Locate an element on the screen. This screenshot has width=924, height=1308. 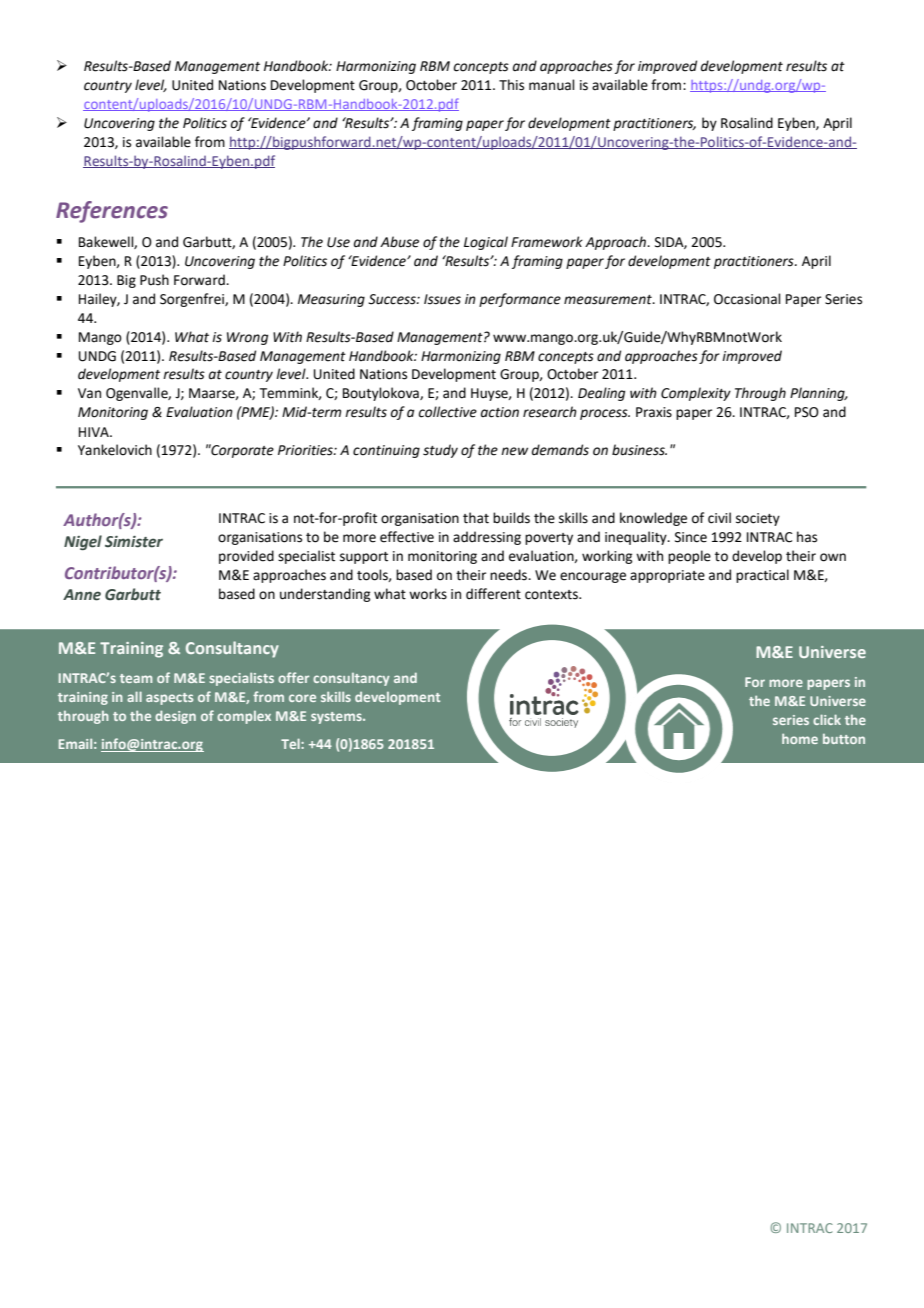
Framework is located at coordinates (547, 242).
